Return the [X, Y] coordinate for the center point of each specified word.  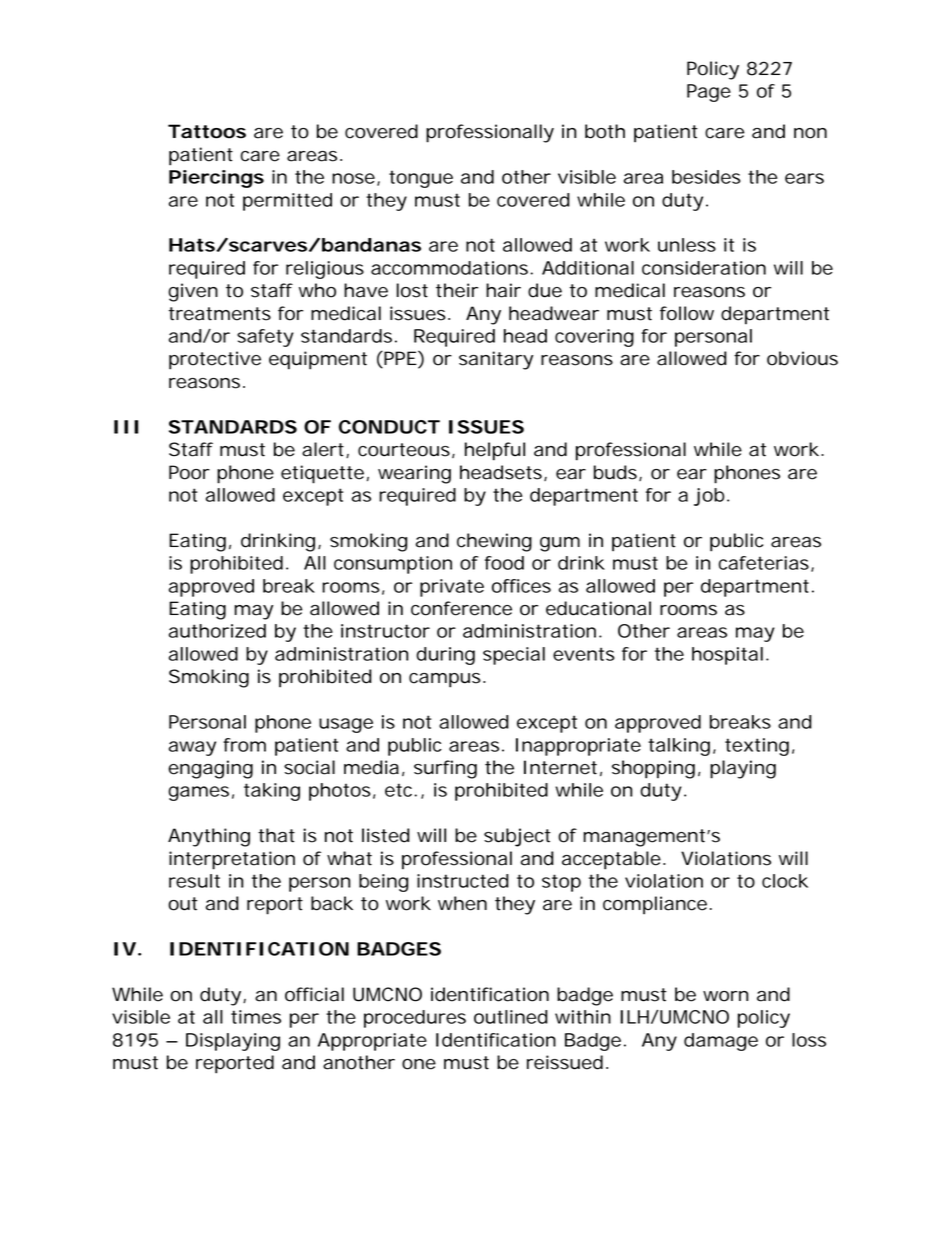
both [605, 131]
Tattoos [207, 131]
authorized [217, 631]
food [504, 563]
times [256, 1017]
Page [709, 93]
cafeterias [764, 563]
